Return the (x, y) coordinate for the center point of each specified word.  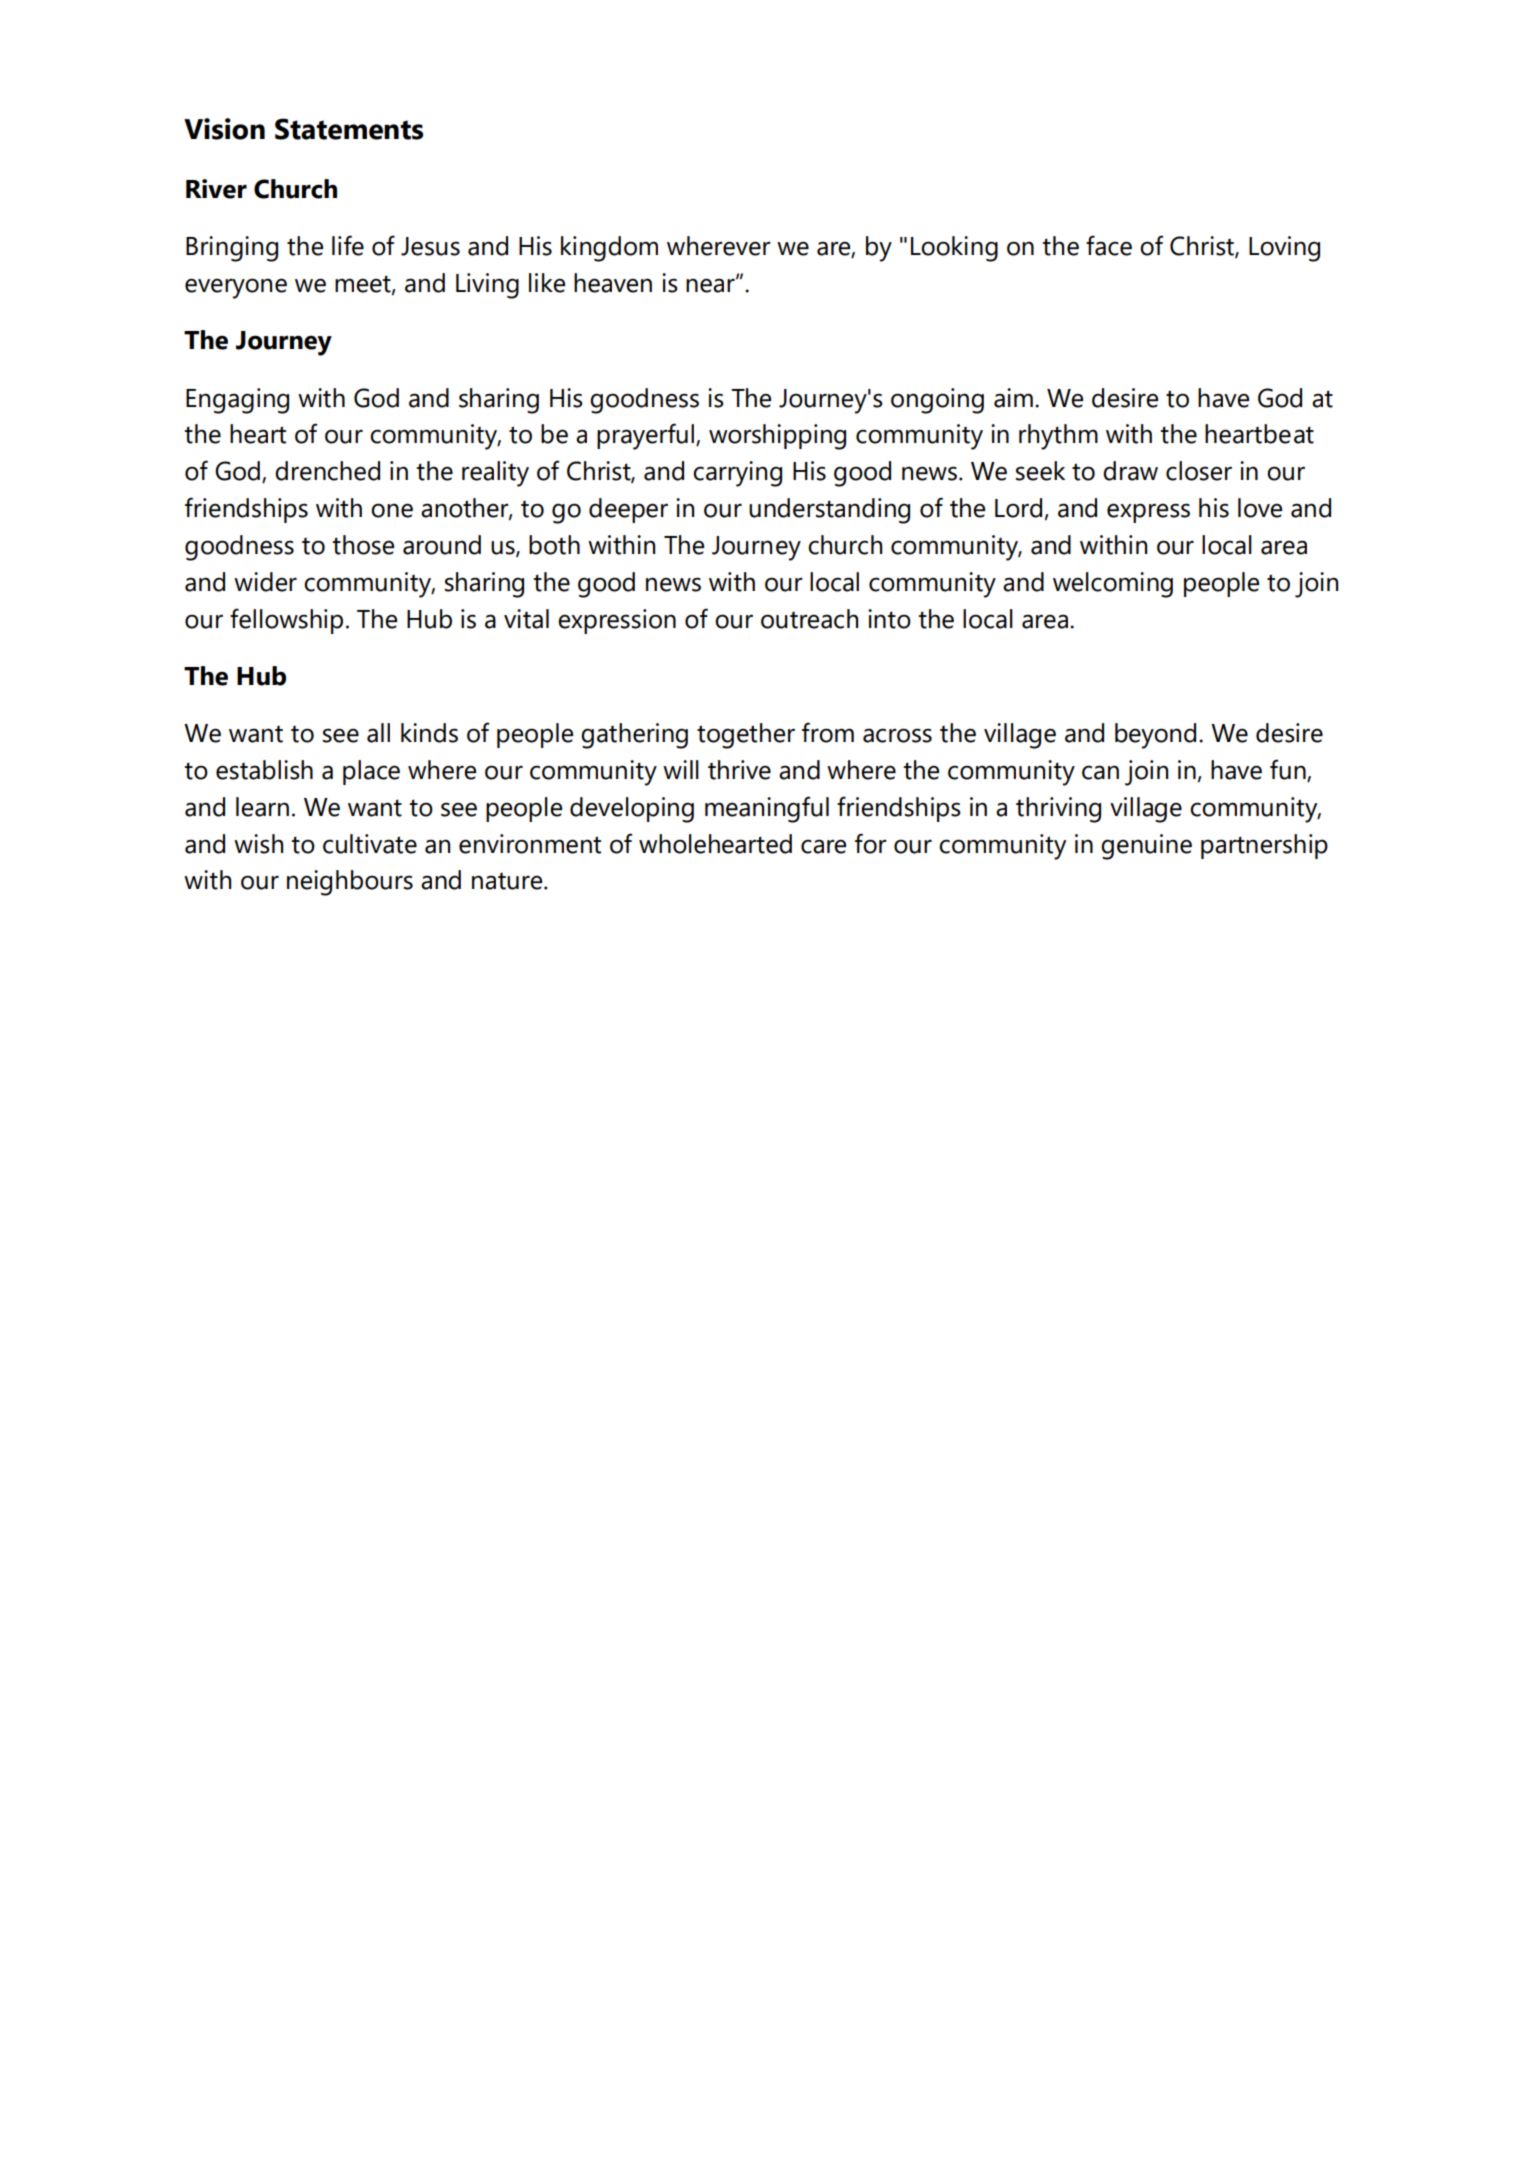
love (1260, 508)
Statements (349, 129)
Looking (954, 249)
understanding (829, 511)
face (1109, 245)
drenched (327, 471)
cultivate (370, 844)
